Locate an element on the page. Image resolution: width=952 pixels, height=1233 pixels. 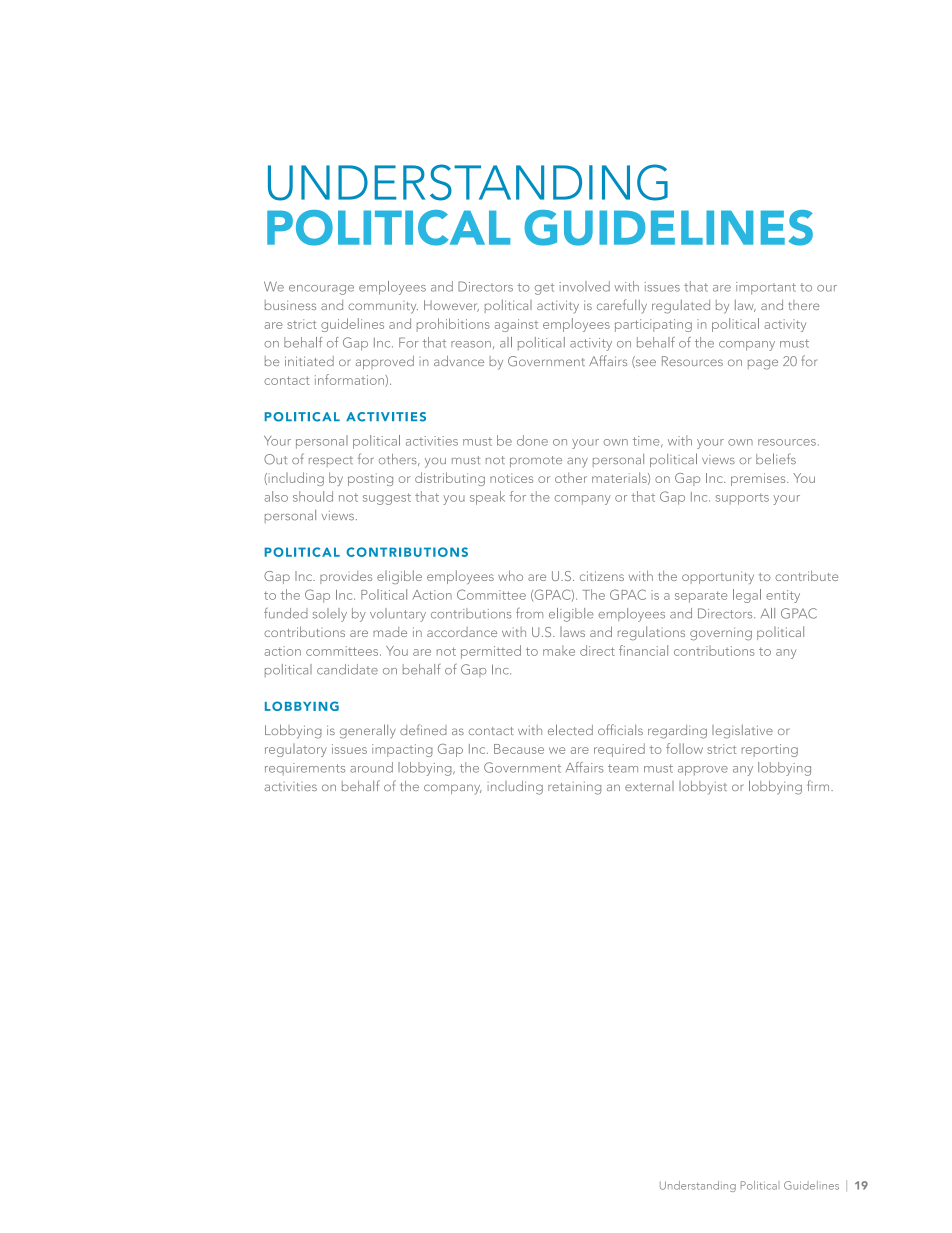
governing is located at coordinates (721, 633).
